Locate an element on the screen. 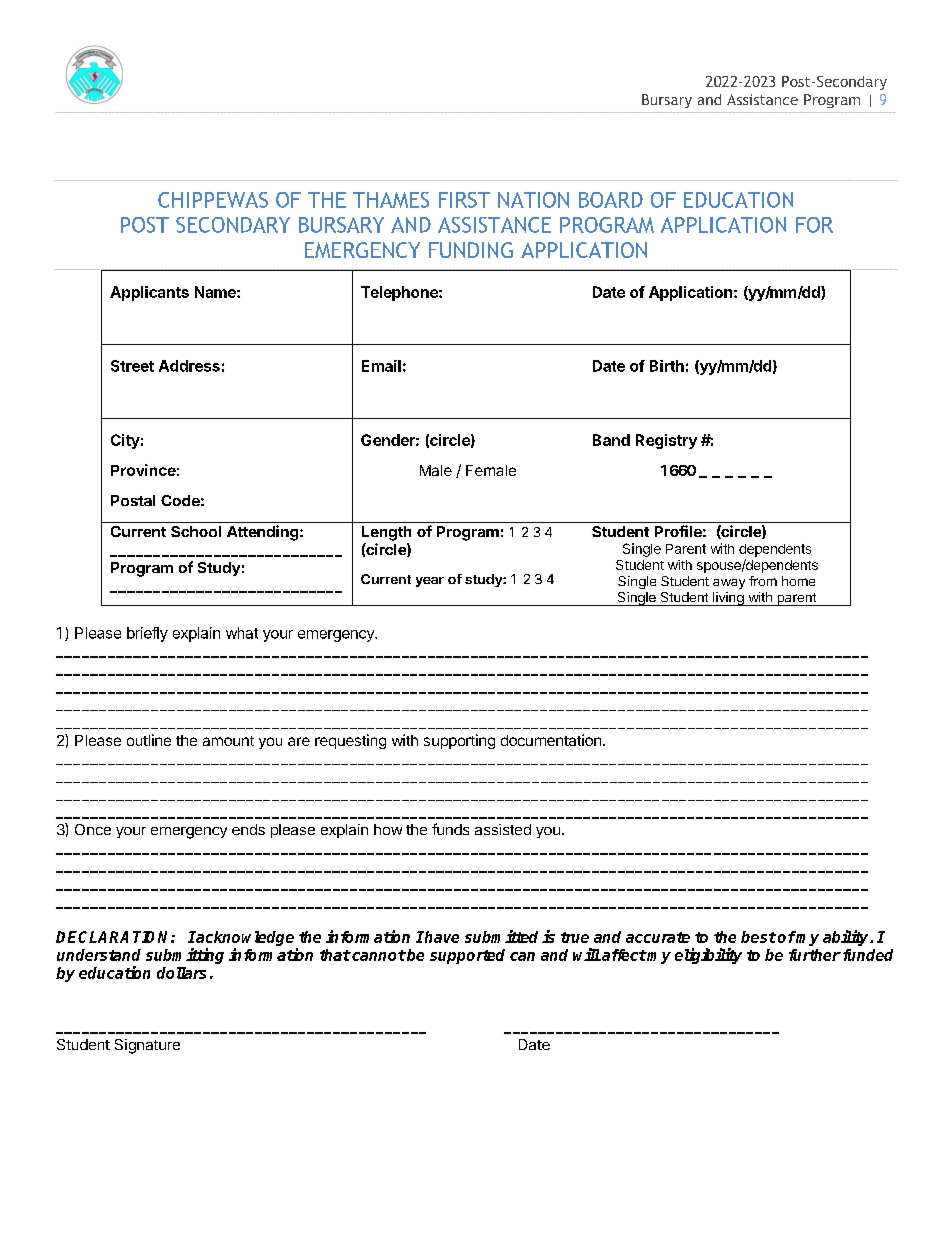  BOARD is located at coordinates (611, 200).
